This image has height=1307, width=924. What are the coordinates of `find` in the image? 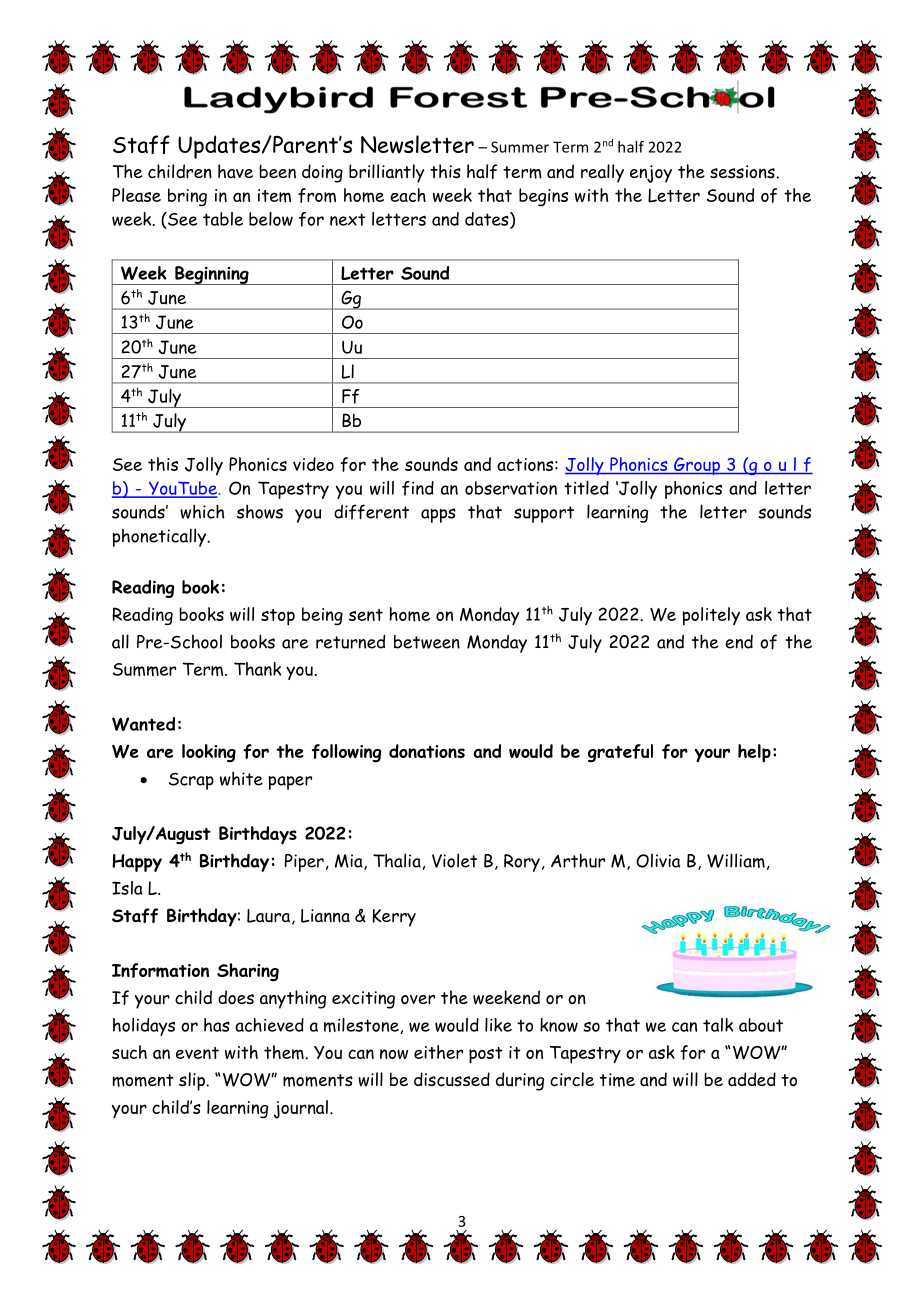 It's located at (418, 488).
